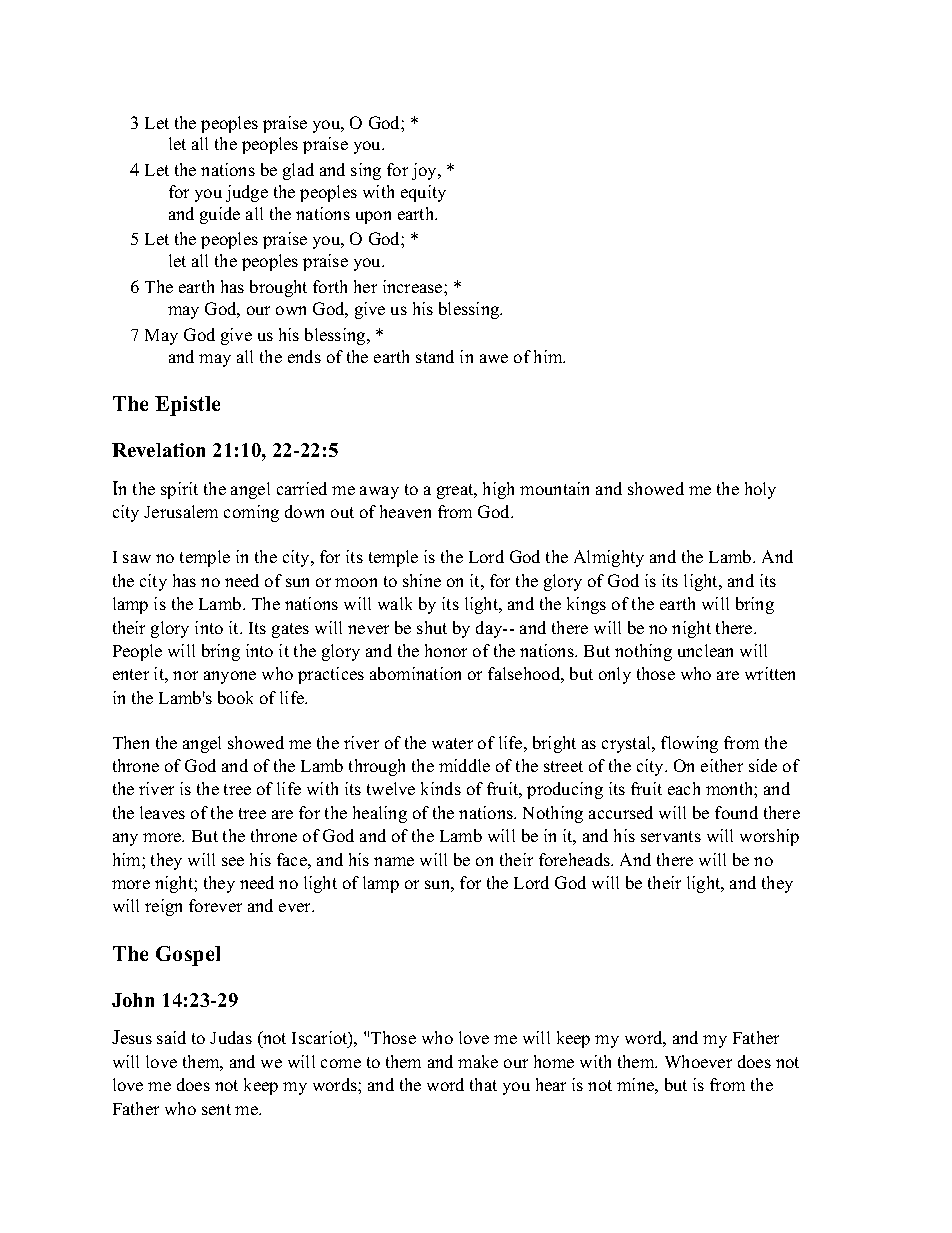 The height and width of the screenshot is (1233, 952). I want to click on that, so click(483, 1084).
